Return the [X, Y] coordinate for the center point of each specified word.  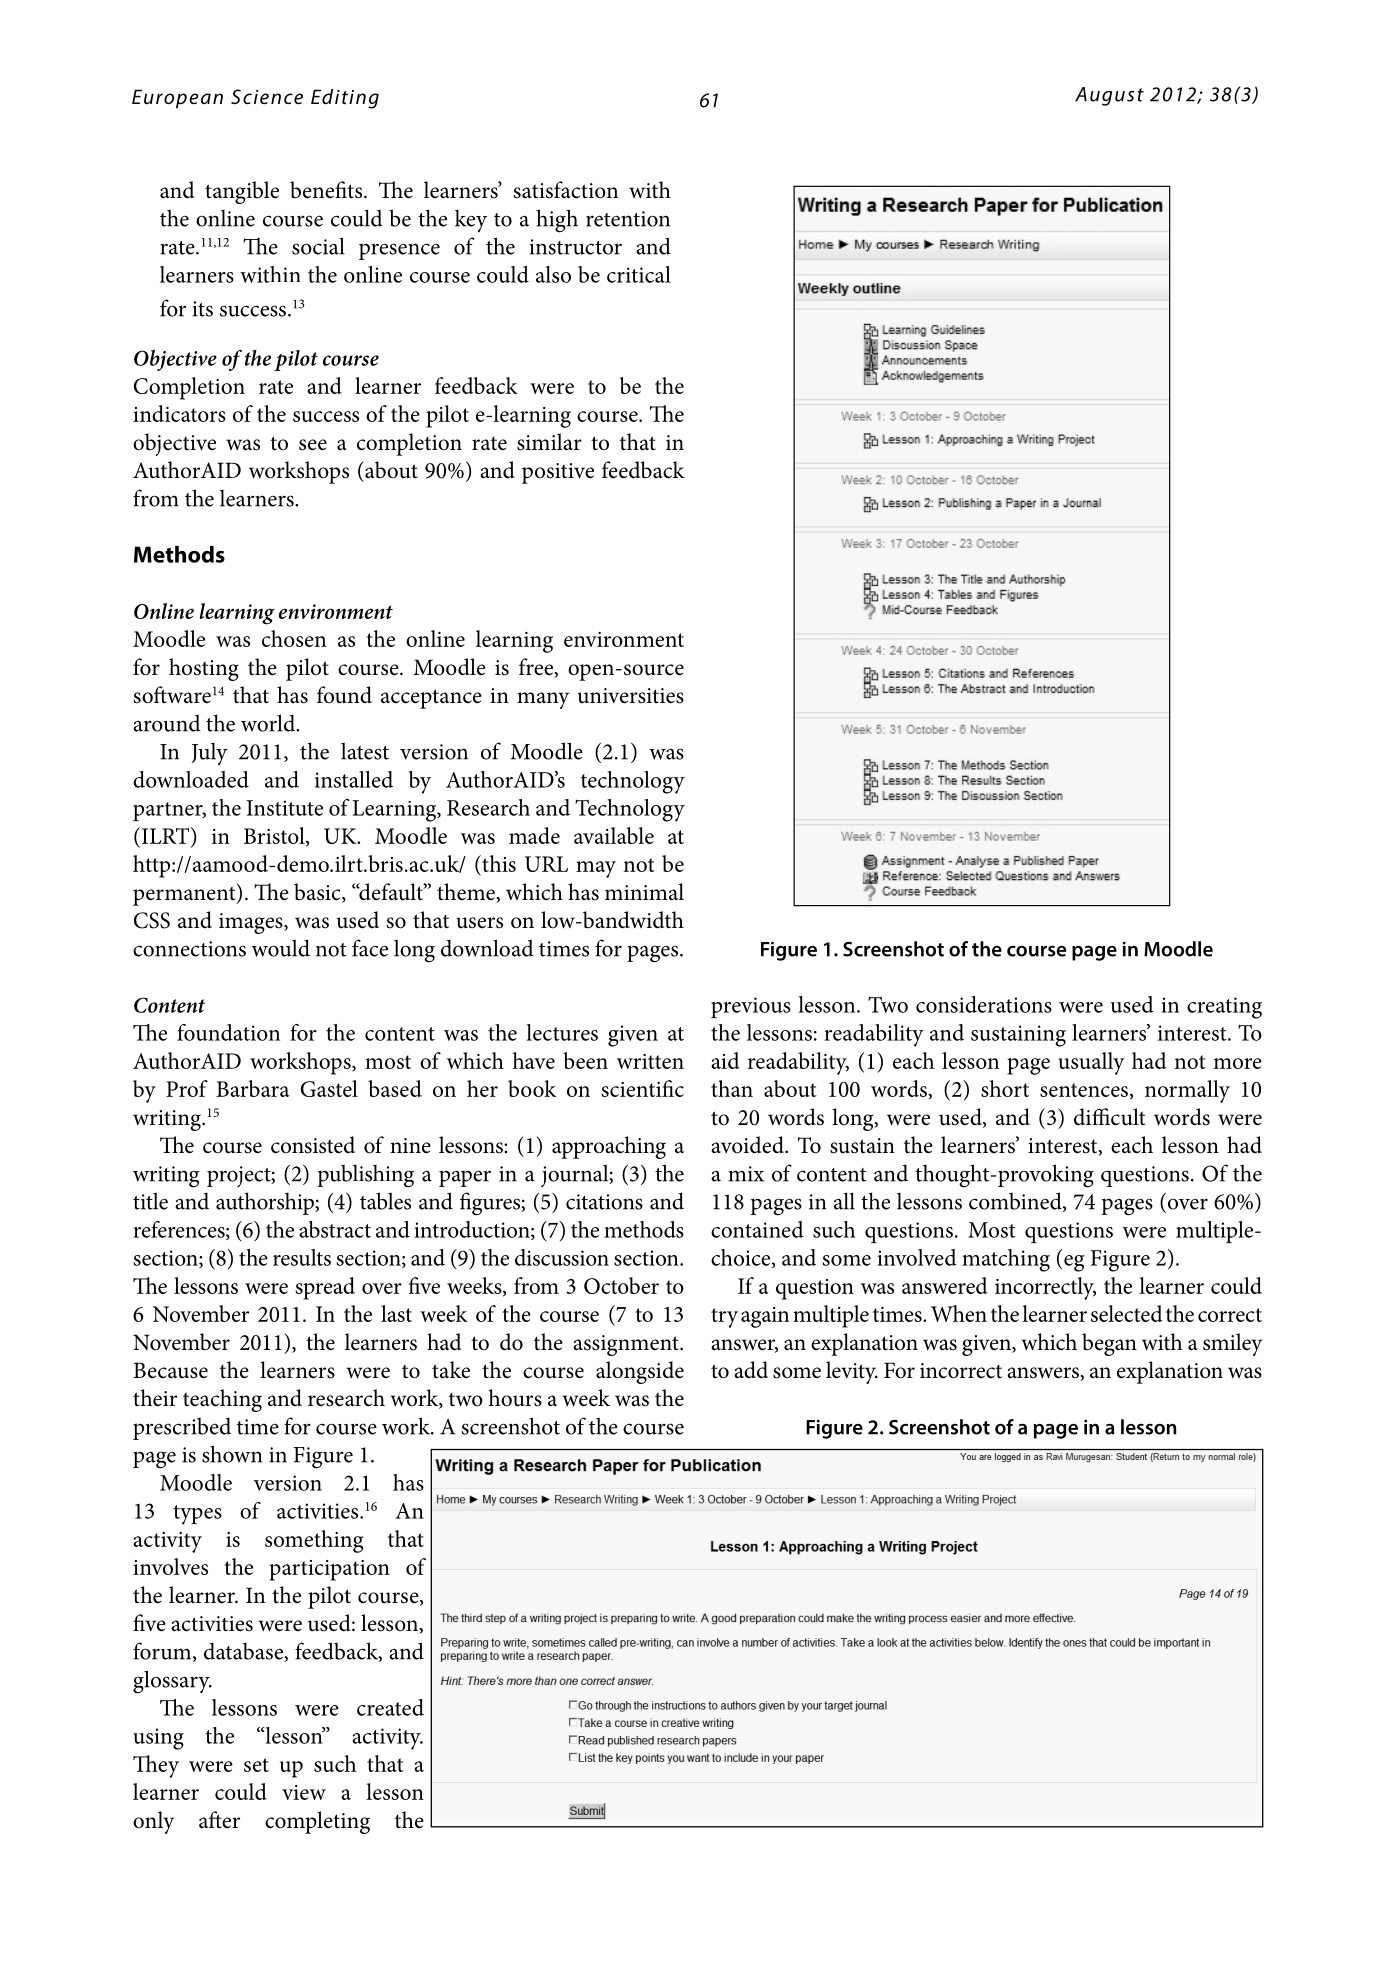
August [1109, 96]
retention [628, 219]
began [1109, 1344]
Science [267, 96]
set [256, 1765]
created [390, 1707]
